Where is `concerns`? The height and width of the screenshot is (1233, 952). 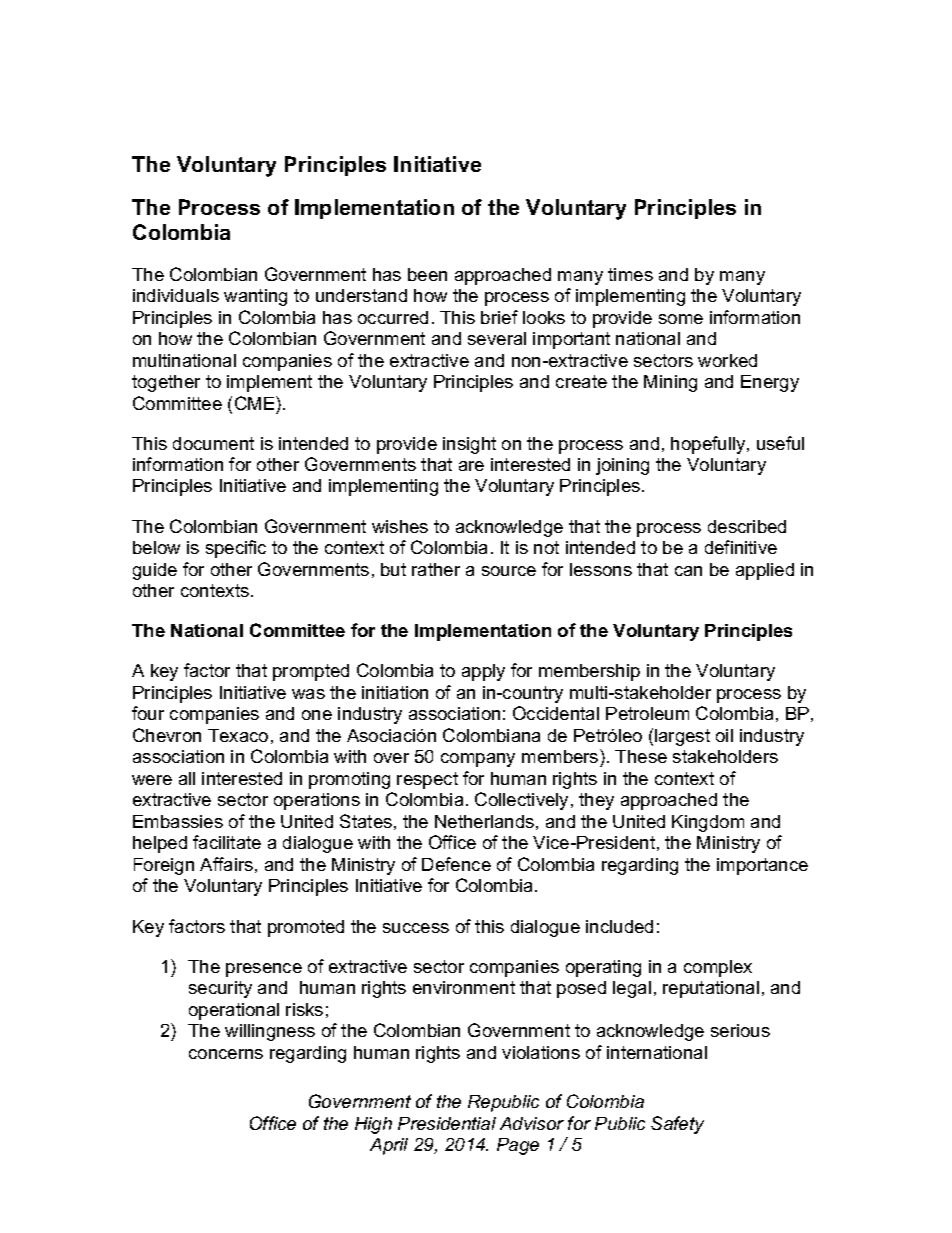
concerns is located at coordinates (226, 1054).
